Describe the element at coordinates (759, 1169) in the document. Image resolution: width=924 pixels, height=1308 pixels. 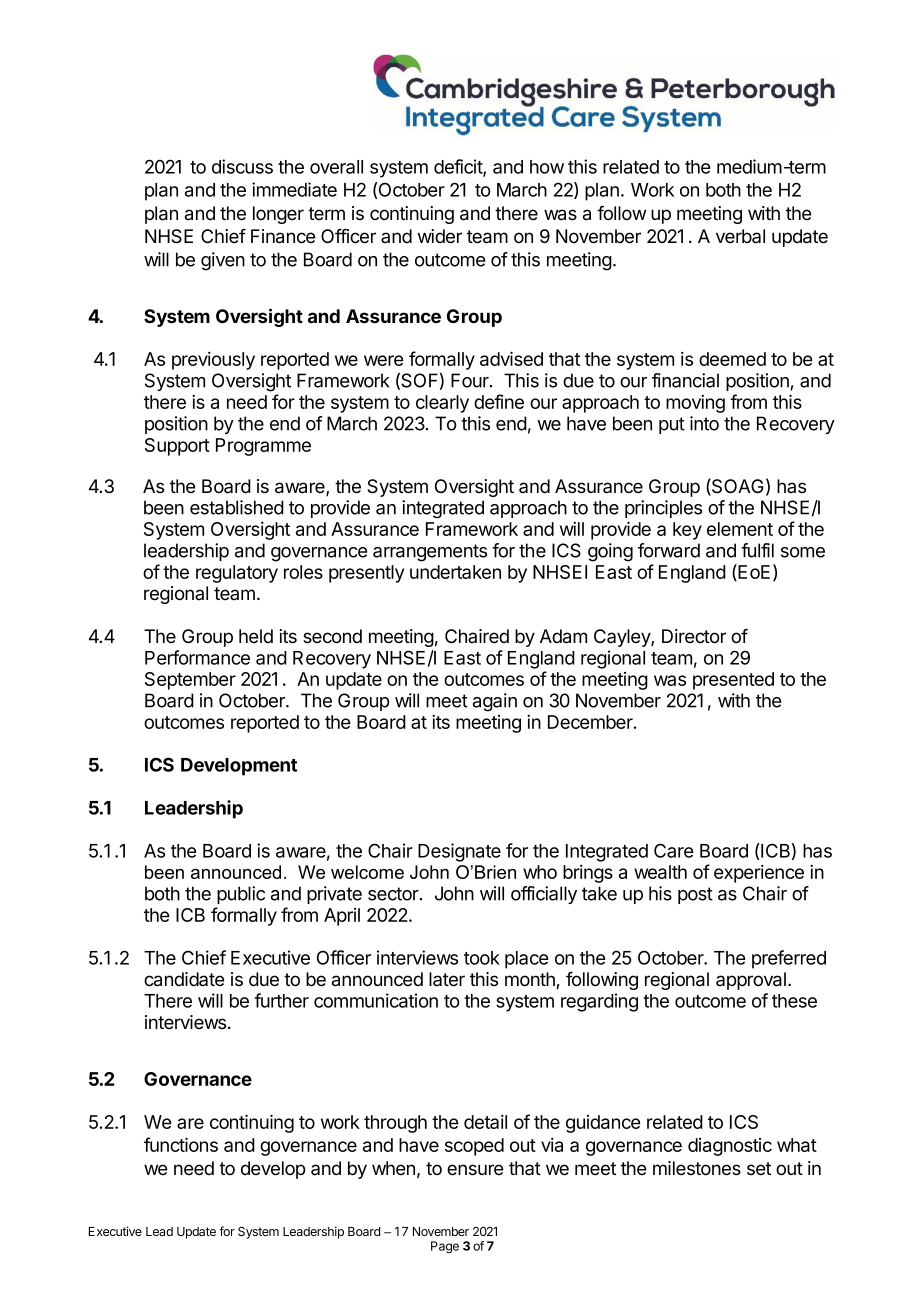
I see `set` at that location.
